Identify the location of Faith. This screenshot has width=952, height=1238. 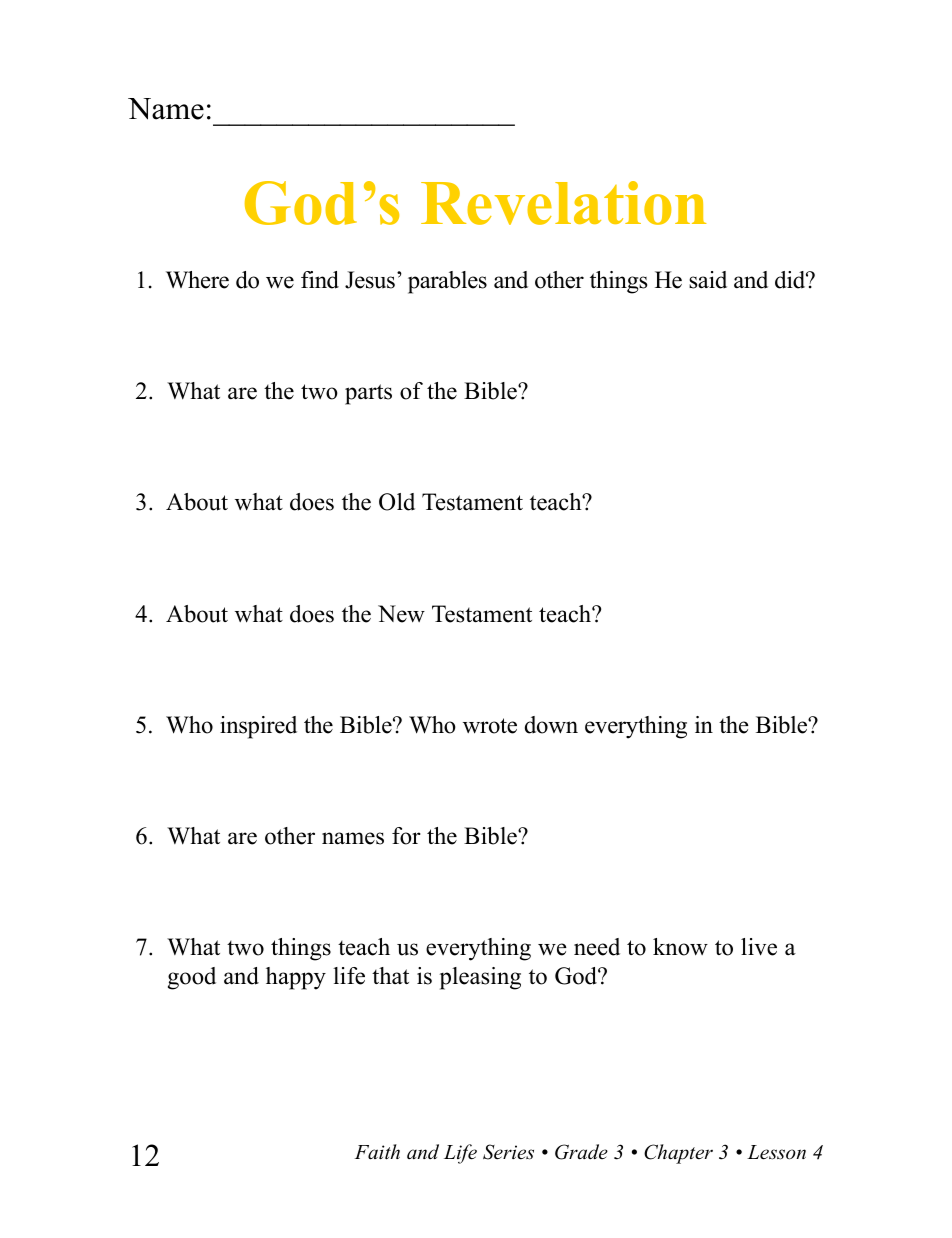
(377, 1152).
